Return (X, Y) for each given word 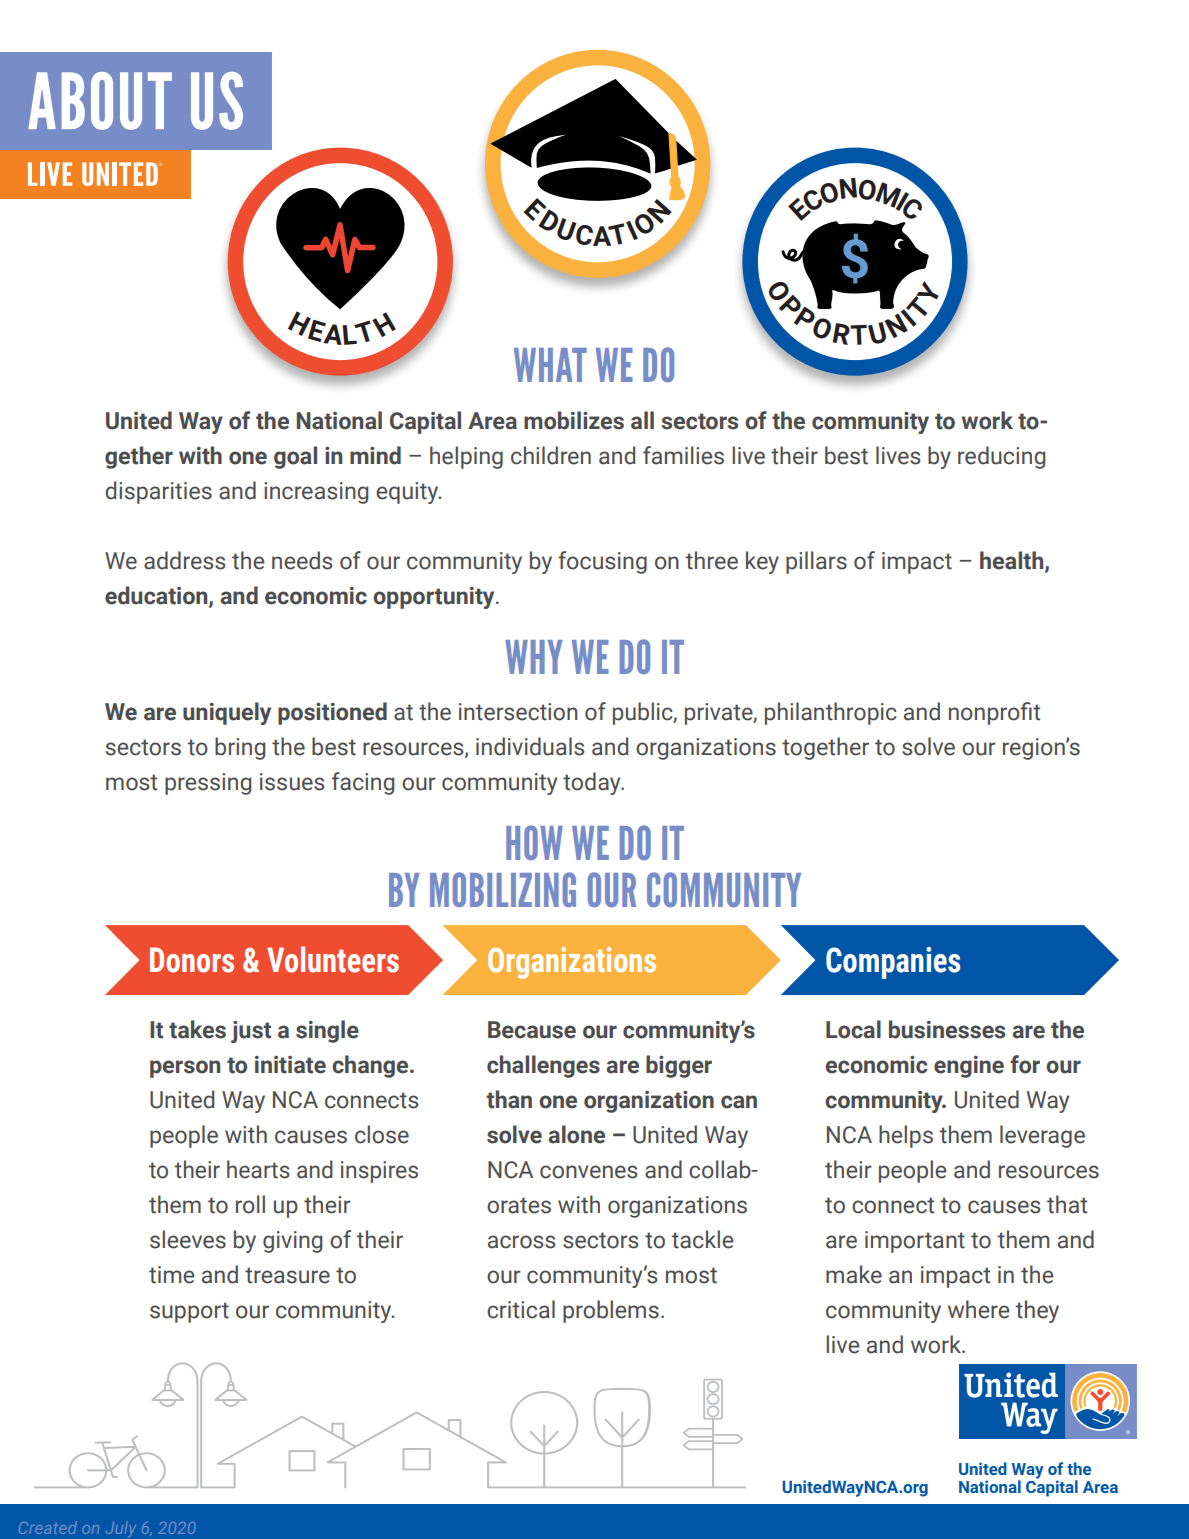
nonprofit (994, 713)
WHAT (550, 365)
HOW (534, 842)
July (121, 1529)
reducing (1001, 457)
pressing (208, 784)
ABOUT (100, 101)
